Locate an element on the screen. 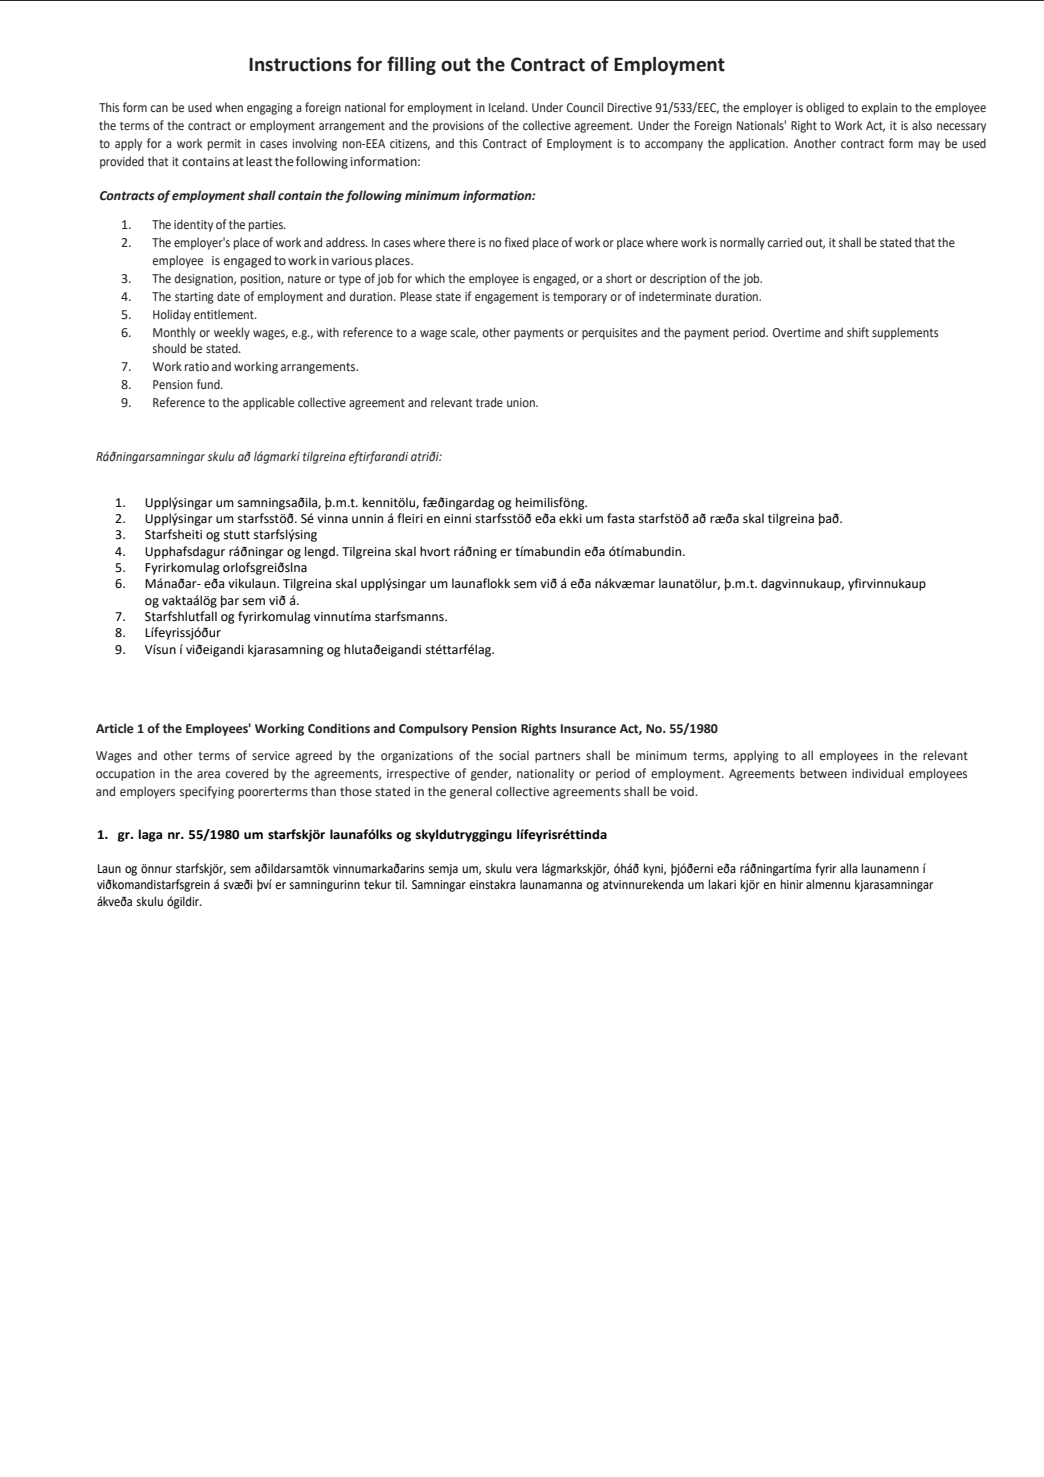 The width and height of the screenshot is (1044, 1477). fasta is located at coordinates (620, 518).
